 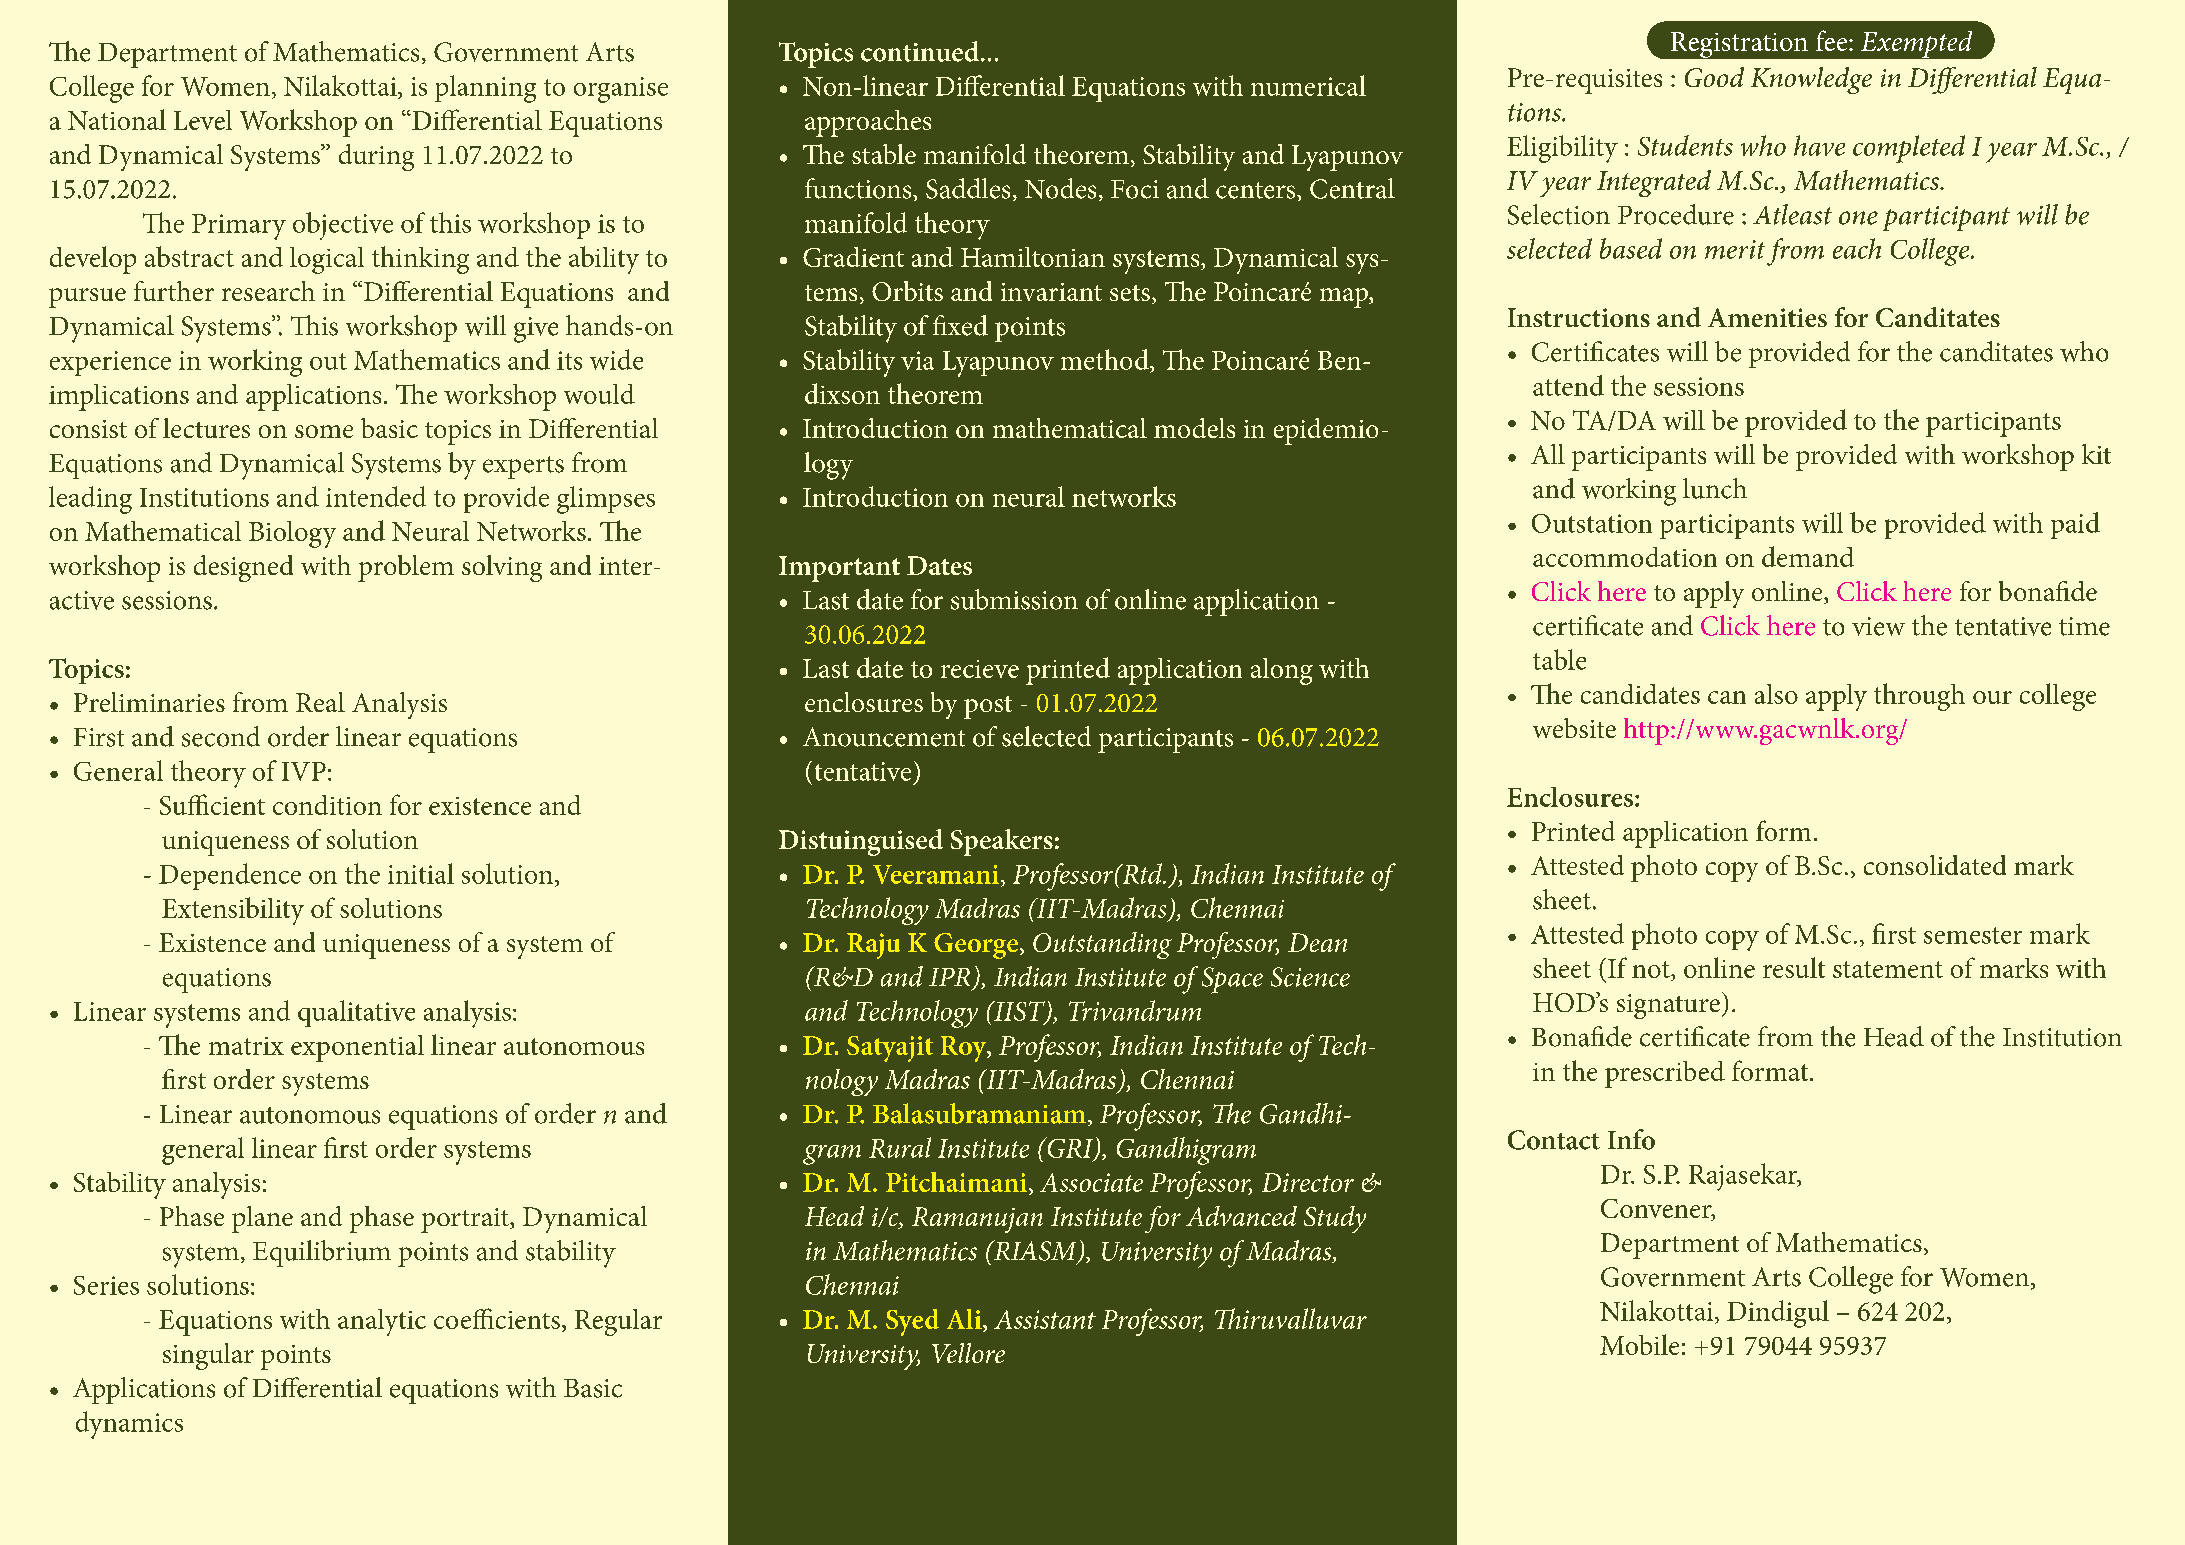 I want to click on singular, so click(x=208, y=1356).
